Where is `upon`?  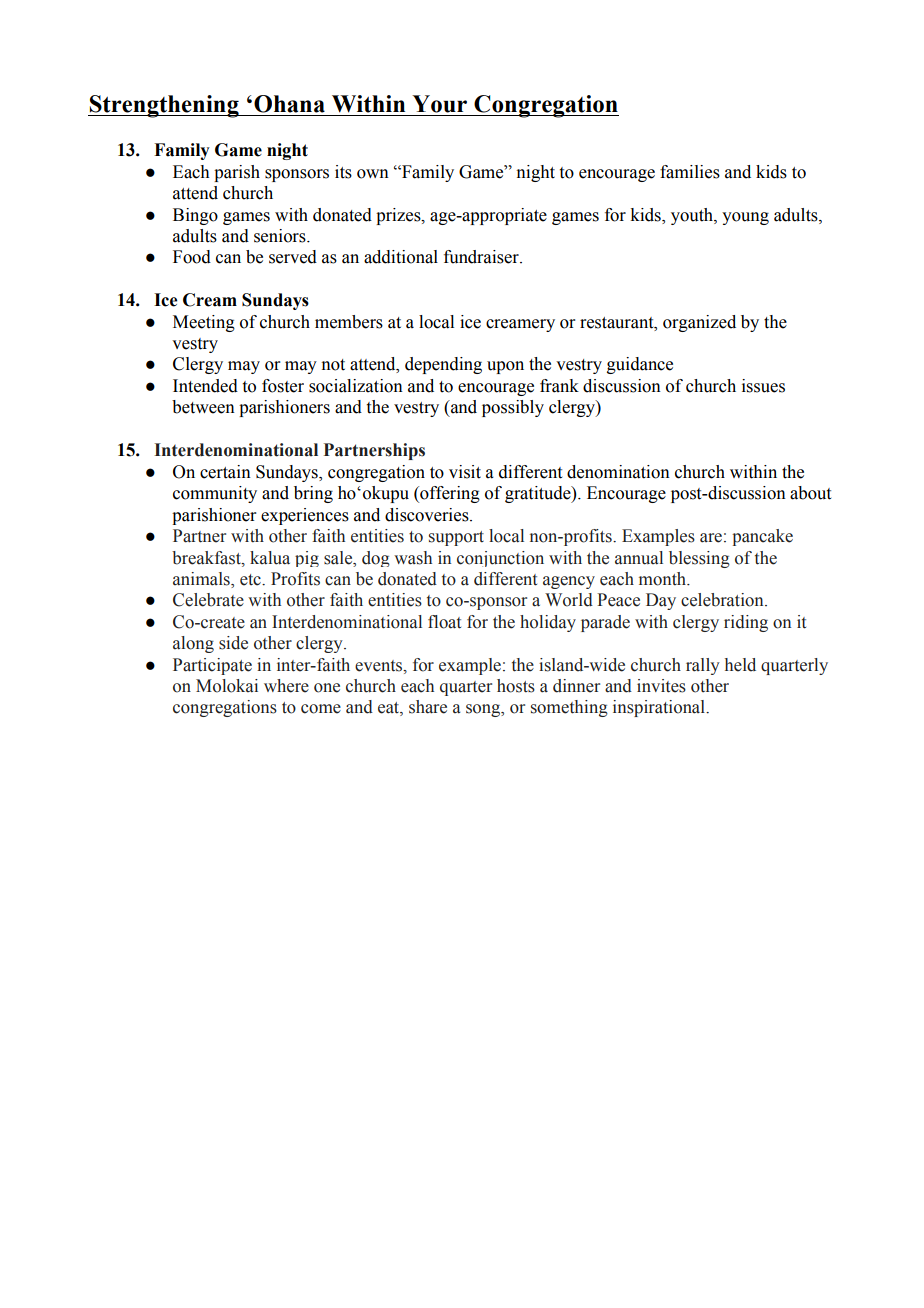
upon is located at coordinates (505, 367).
